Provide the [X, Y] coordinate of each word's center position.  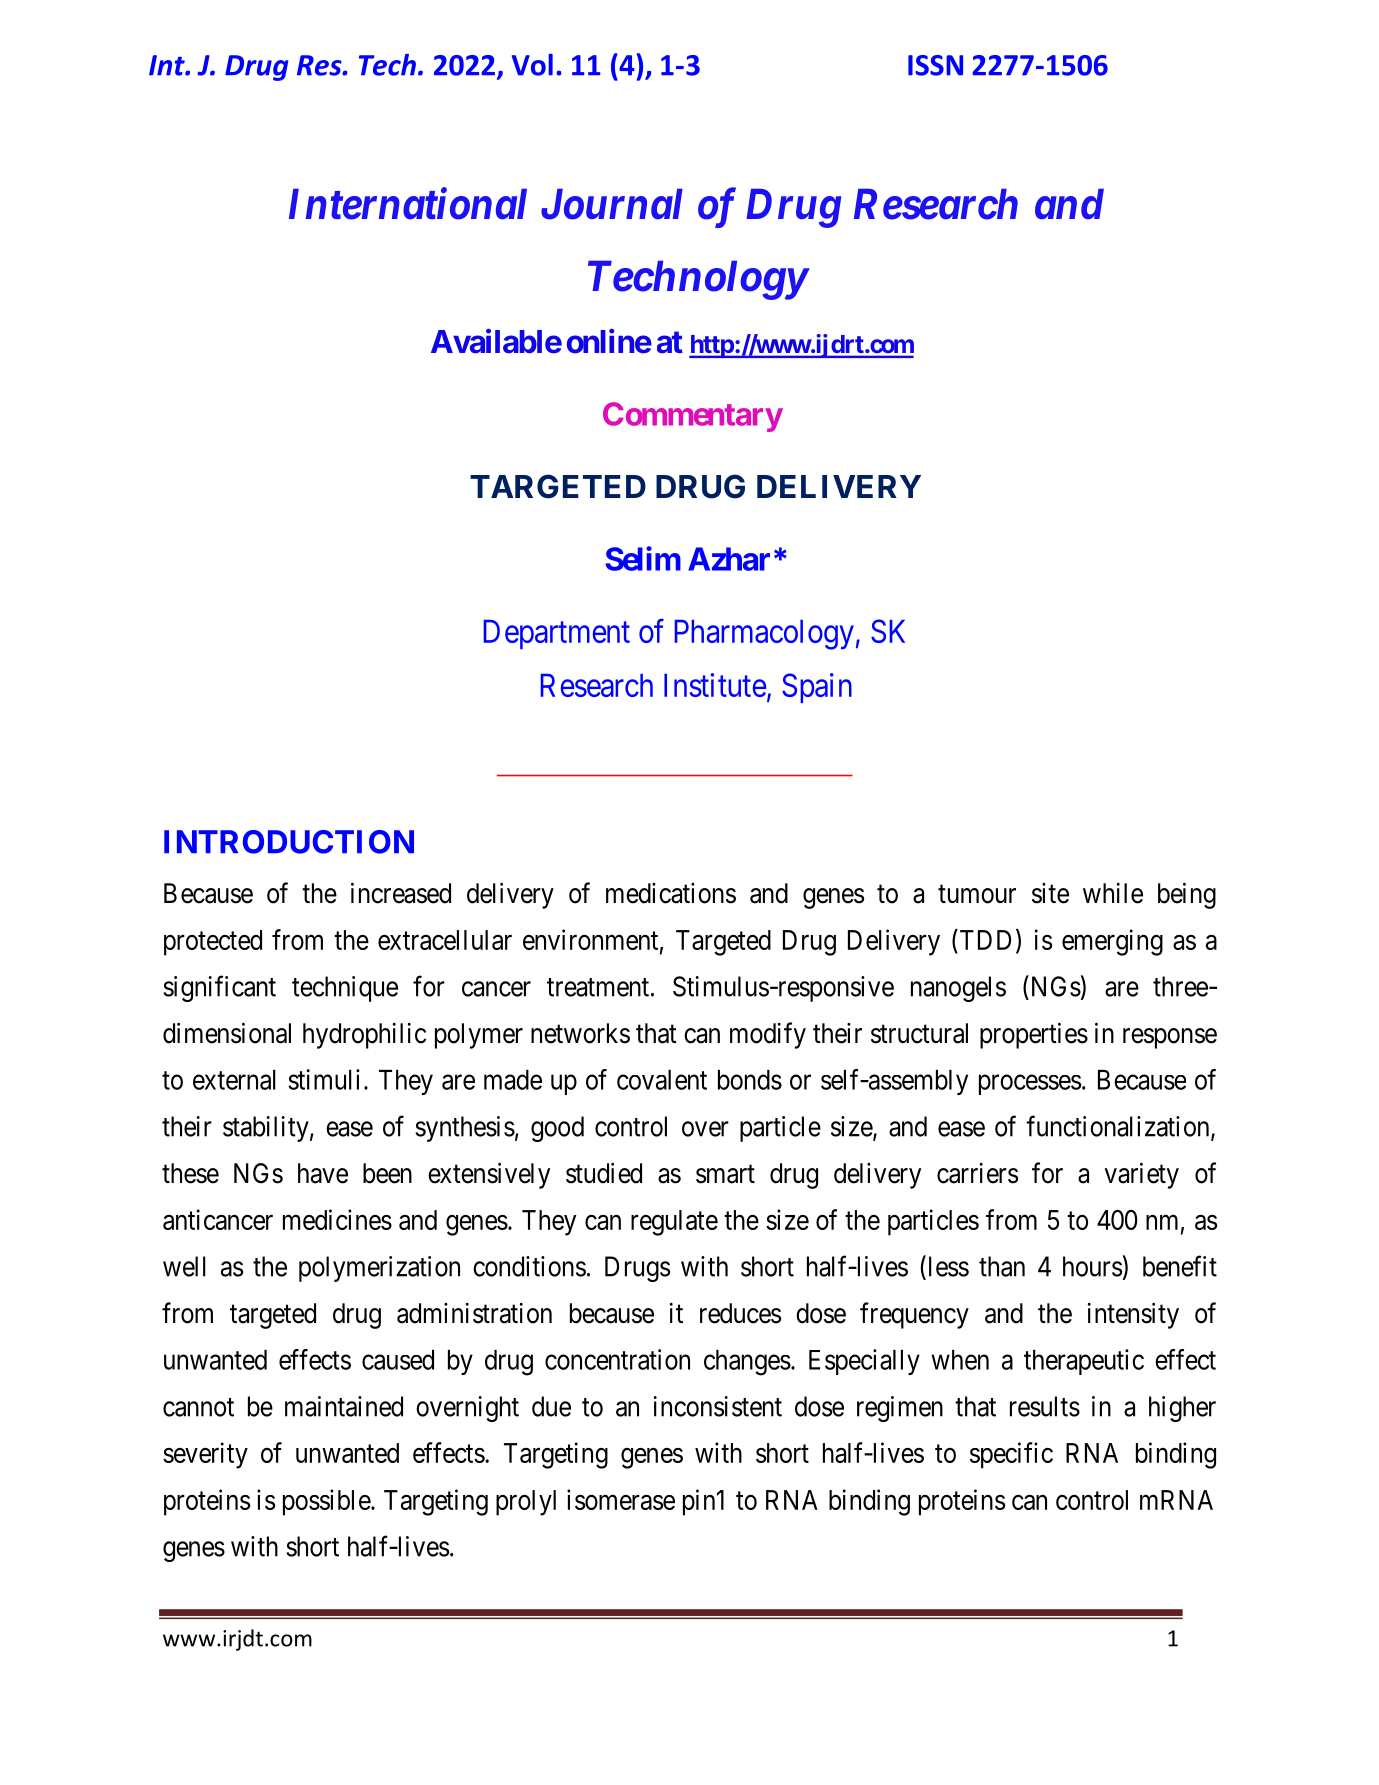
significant [220, 988]
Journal [612, 204]
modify [768, 1035]
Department [557, 634]
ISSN [935, 65]
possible [327, 1502]
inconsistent [717, 1406]
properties [1034, 1035]
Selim [643, 558]
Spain [817, 688]
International [408, 204]
